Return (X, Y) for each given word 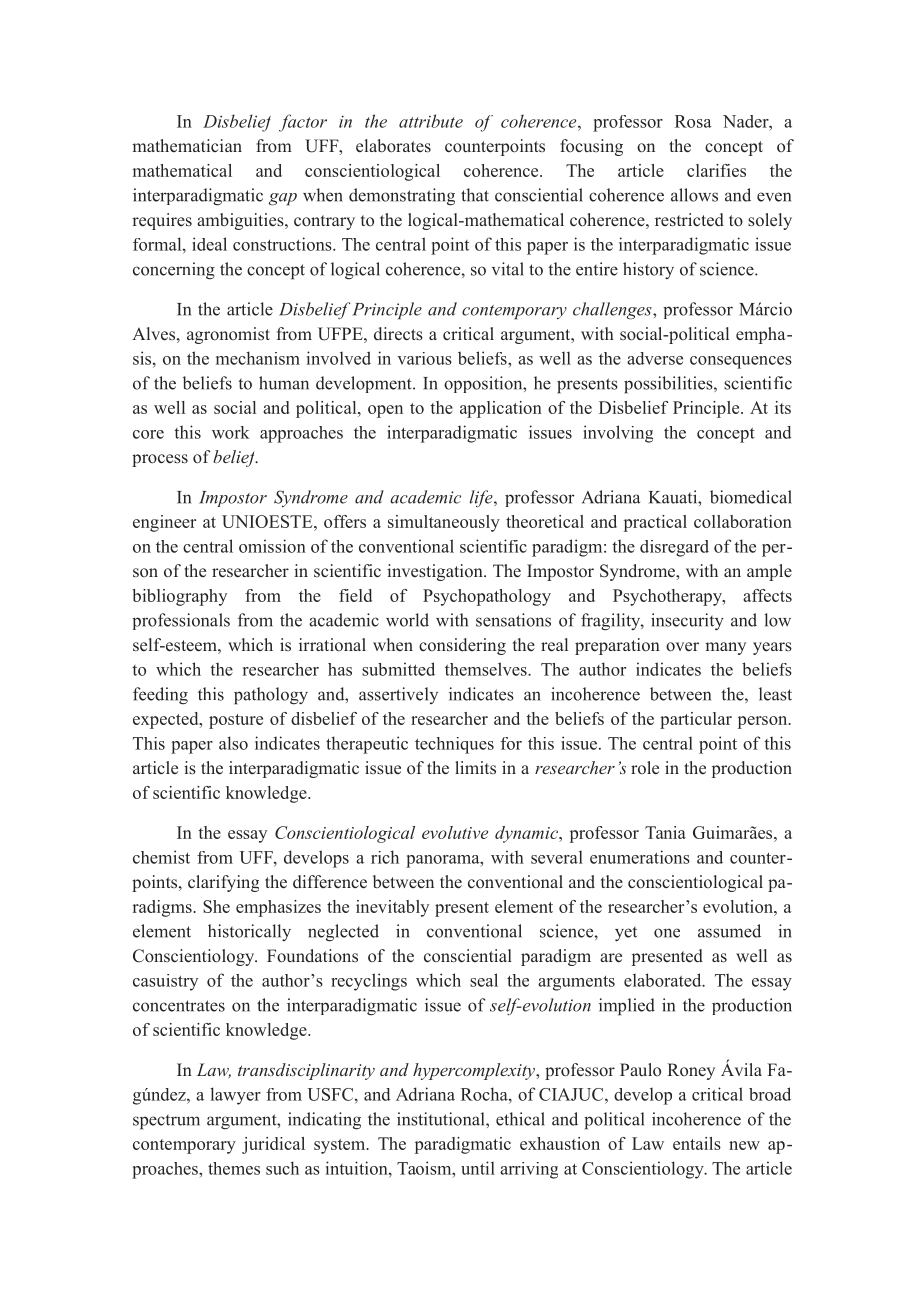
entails (697, 1143)
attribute (431, 121)
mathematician (187, 145)
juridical (273, 1145)
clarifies (716, 170)
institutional (442, 1119)
